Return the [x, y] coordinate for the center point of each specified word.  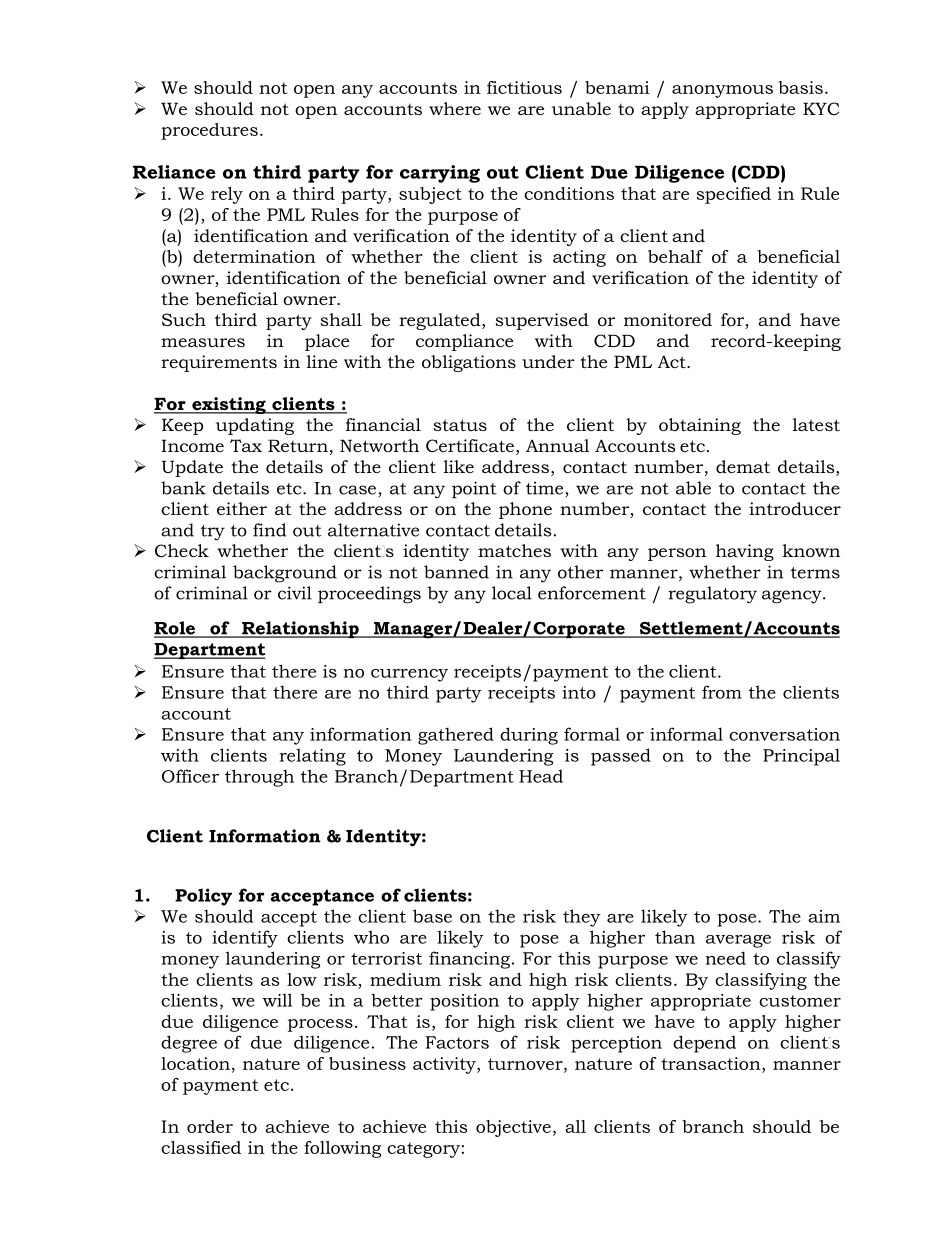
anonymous [722, 91]
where [455, 108]
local [512, 593]
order [210, 1126]
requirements [219, 363]
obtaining [700, 426]
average [738, 941]
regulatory [712, 595]
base [432, 916]
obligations [469, 363]
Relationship [300, 629]
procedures [209, 131]
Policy [203, 897]
